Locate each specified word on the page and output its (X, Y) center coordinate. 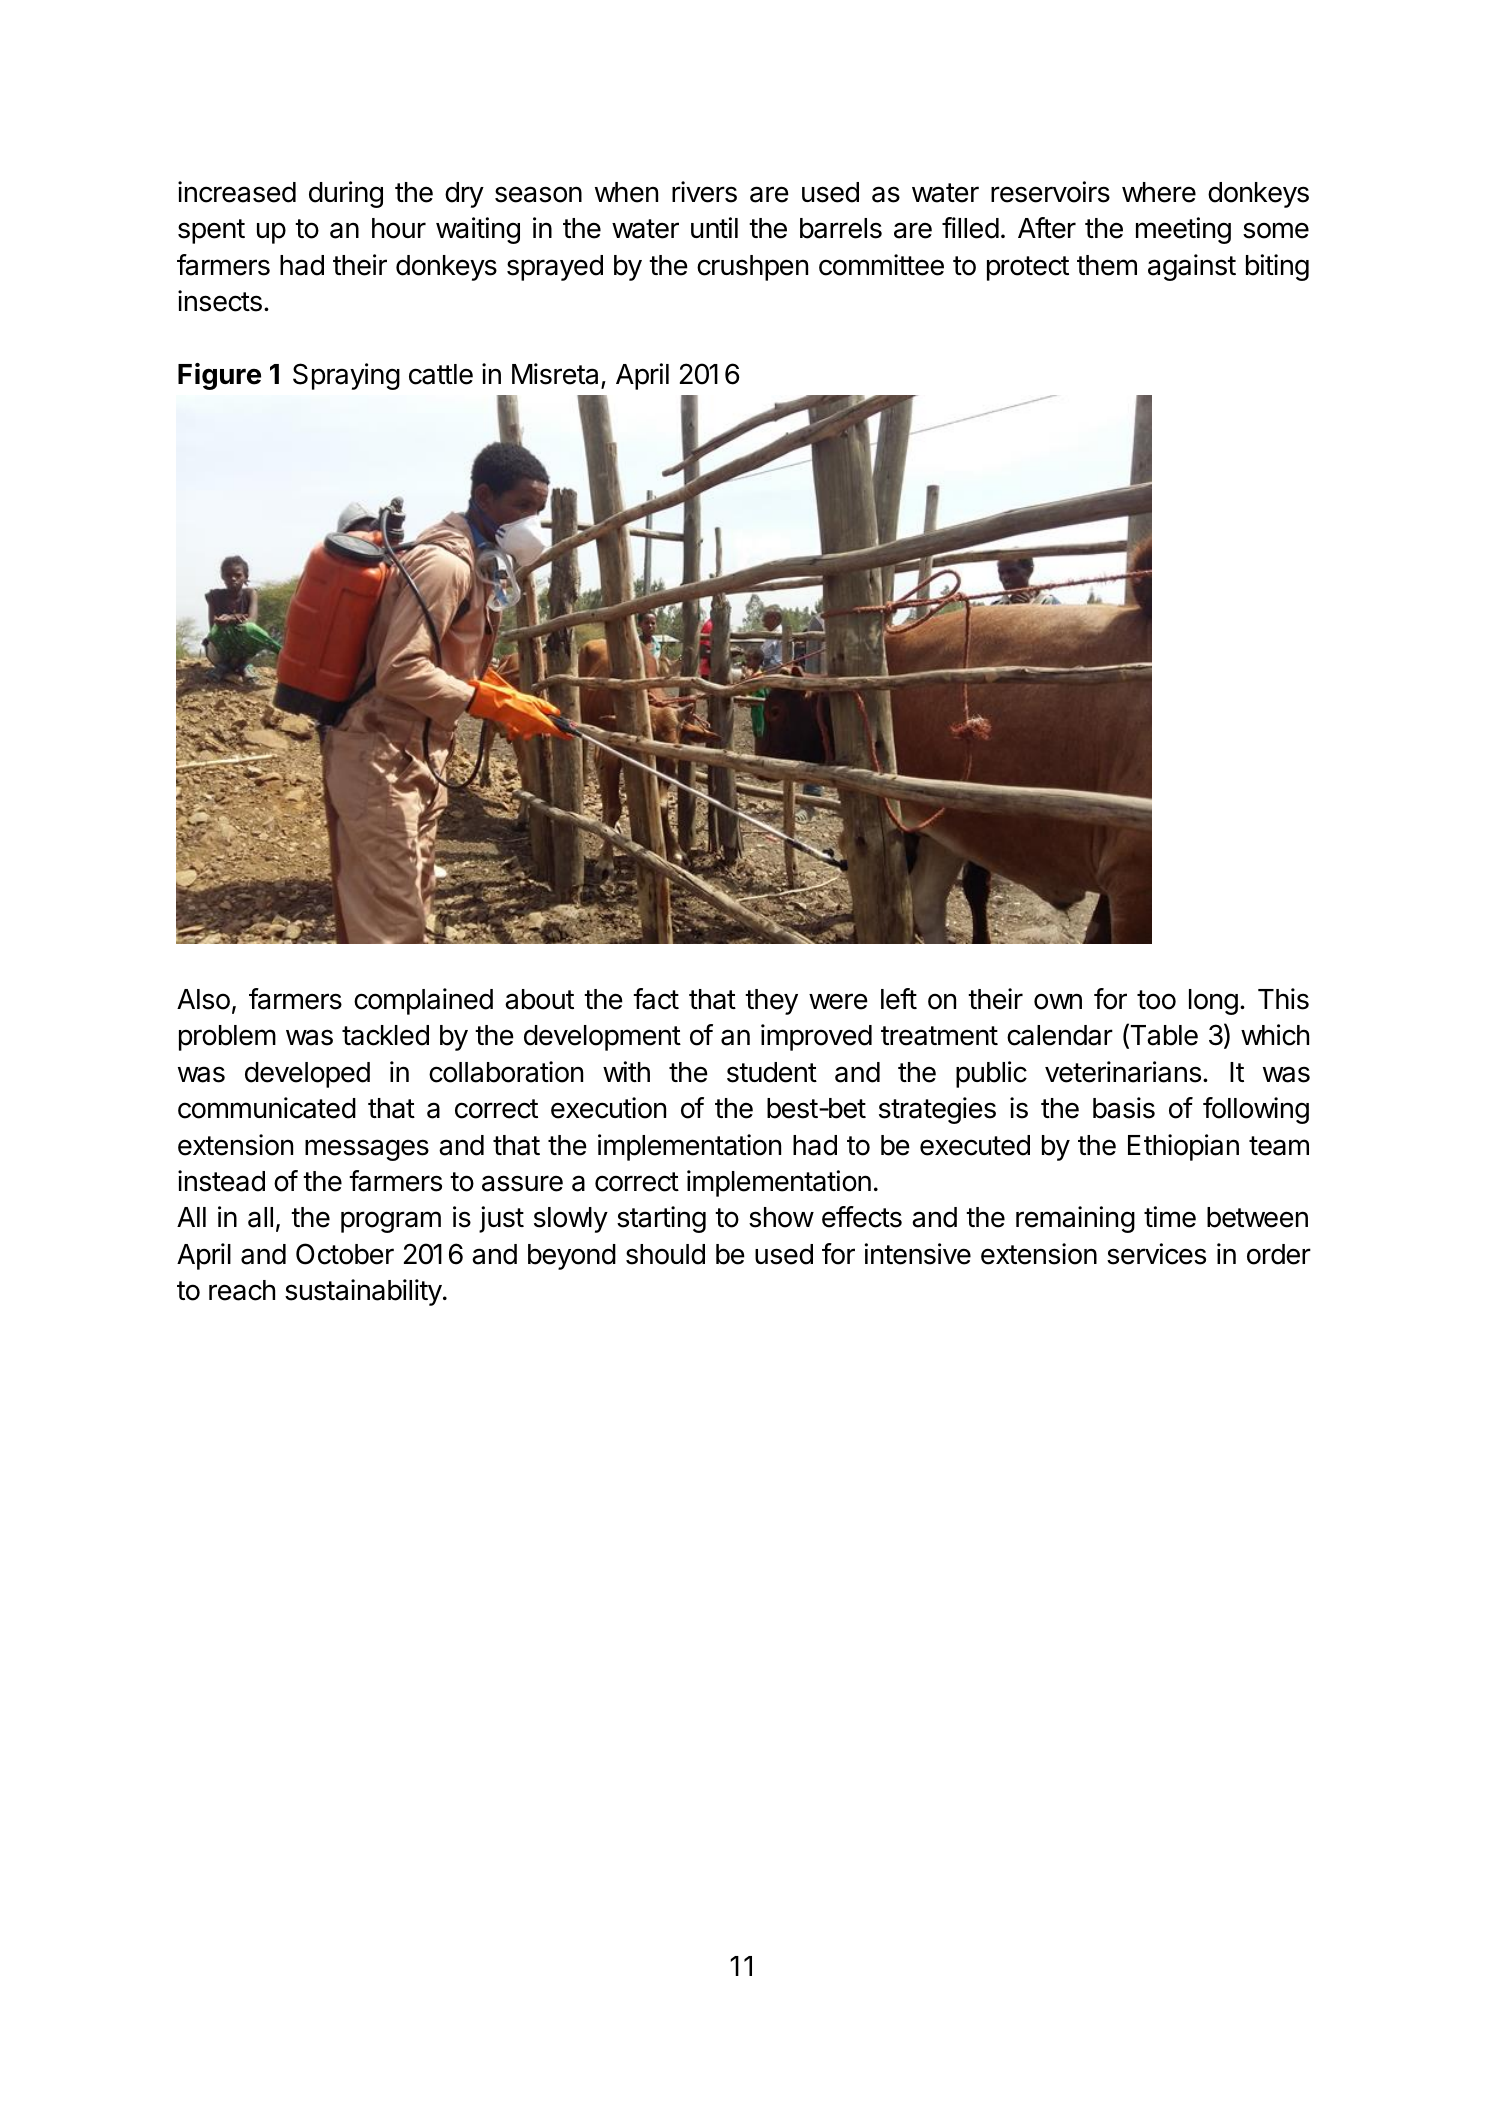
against (1192, 267)
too (1156, 1000)
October (345, 1254)
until (714, 227)
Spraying (346, 376)
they (771, 1002)
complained (423, 1001)
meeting (1183, 230)
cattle (441, 374)
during (346, 194)
